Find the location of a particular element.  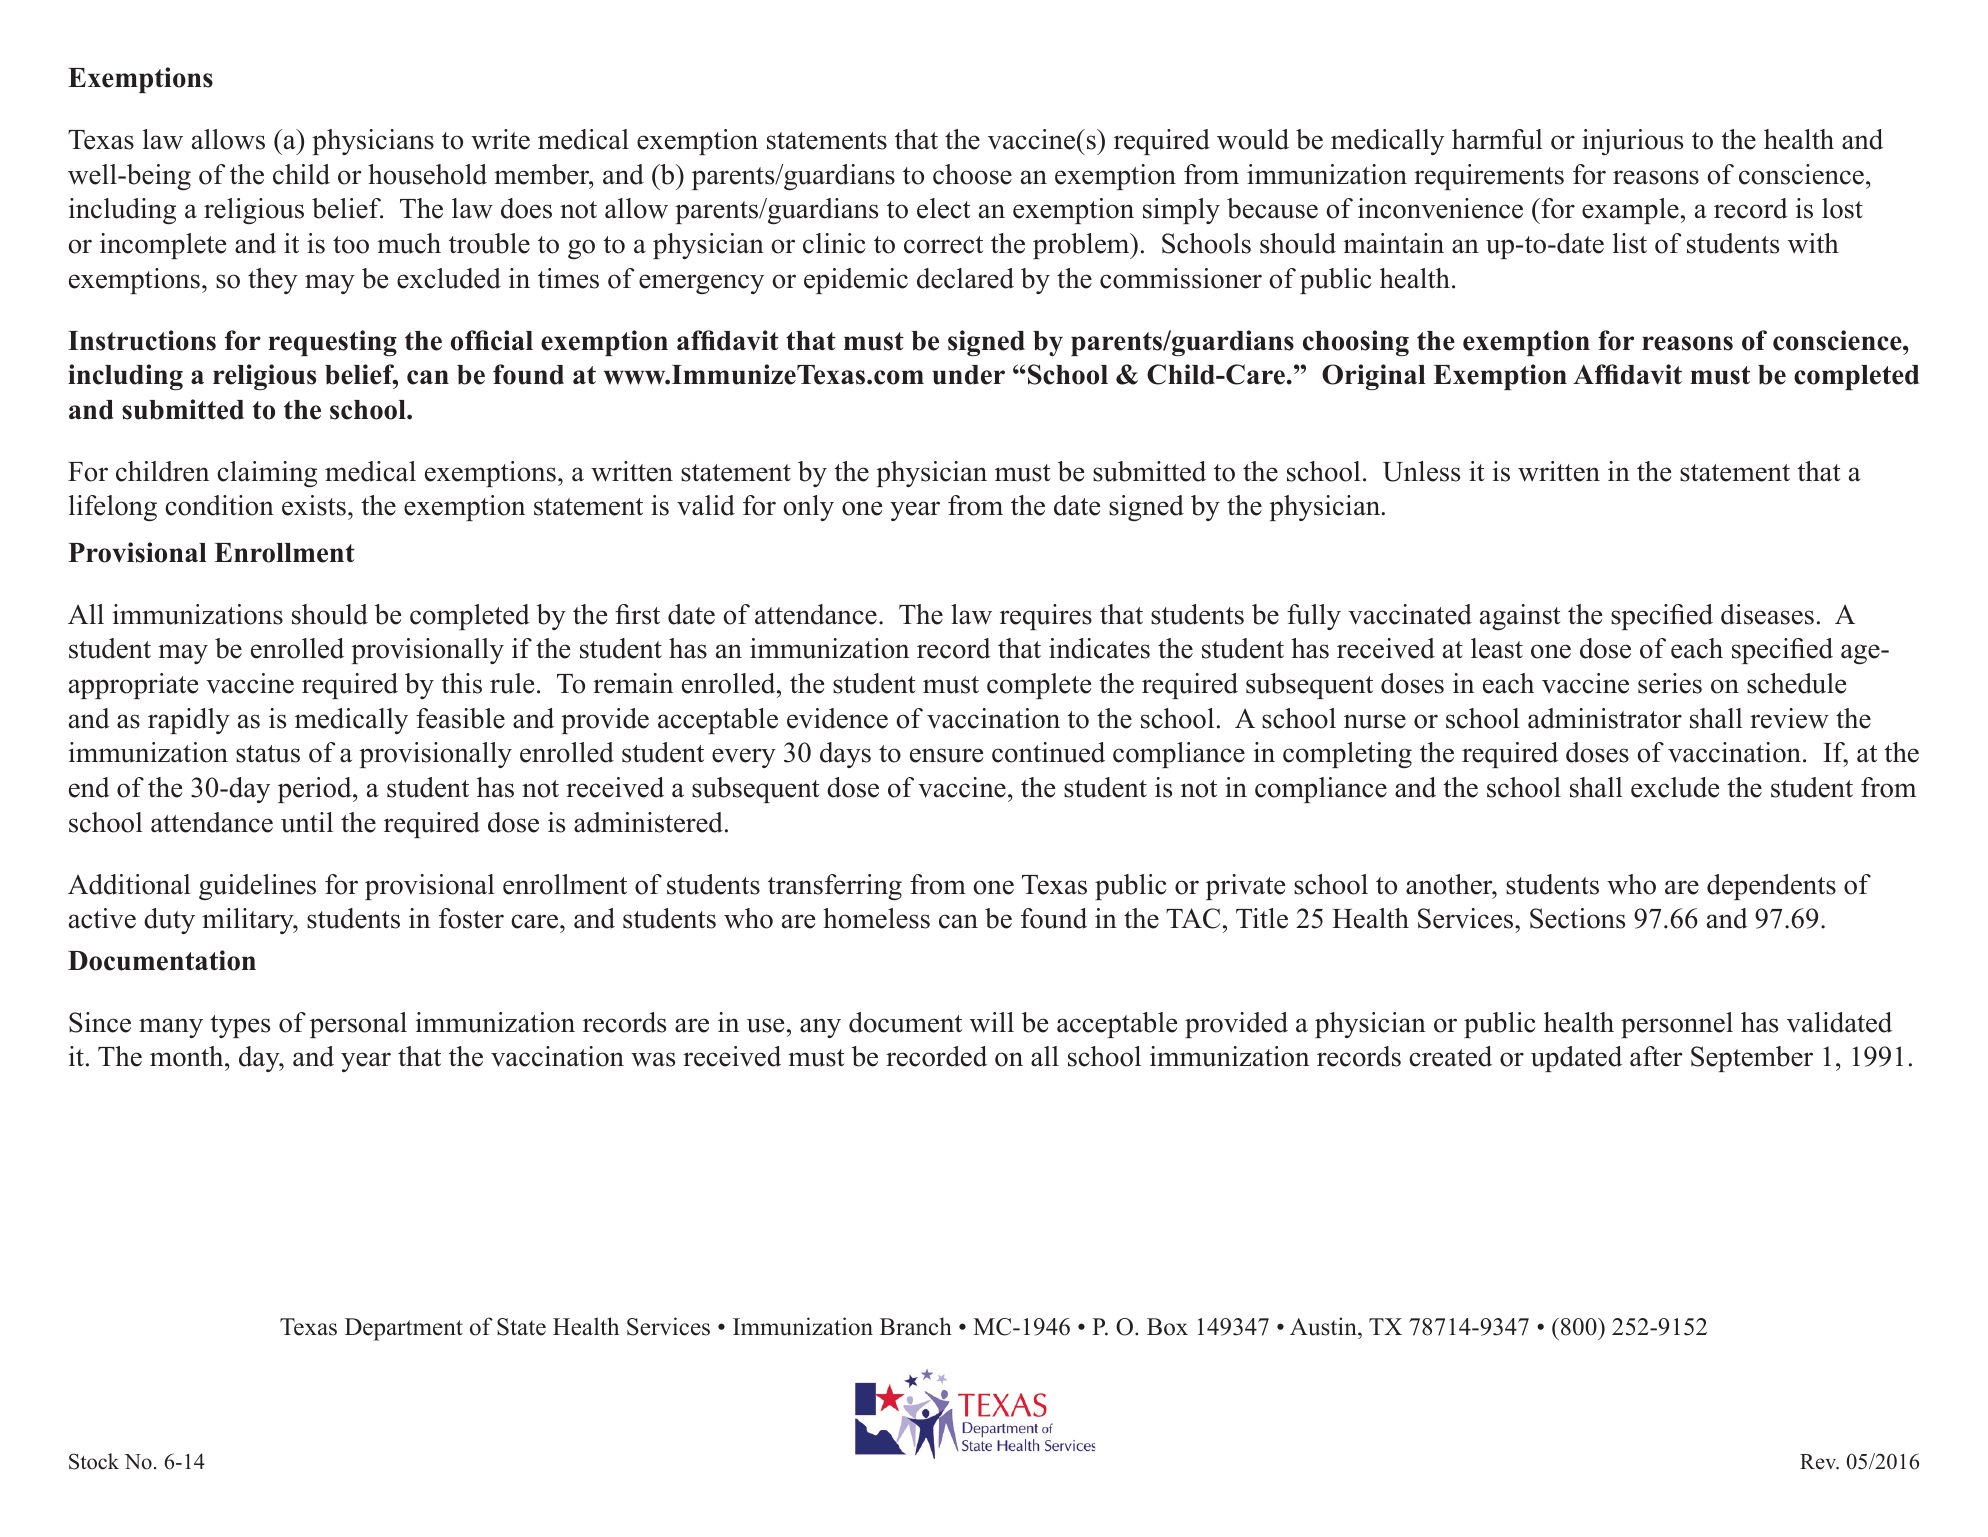

Stock is located at coordinates (94, 1461).
